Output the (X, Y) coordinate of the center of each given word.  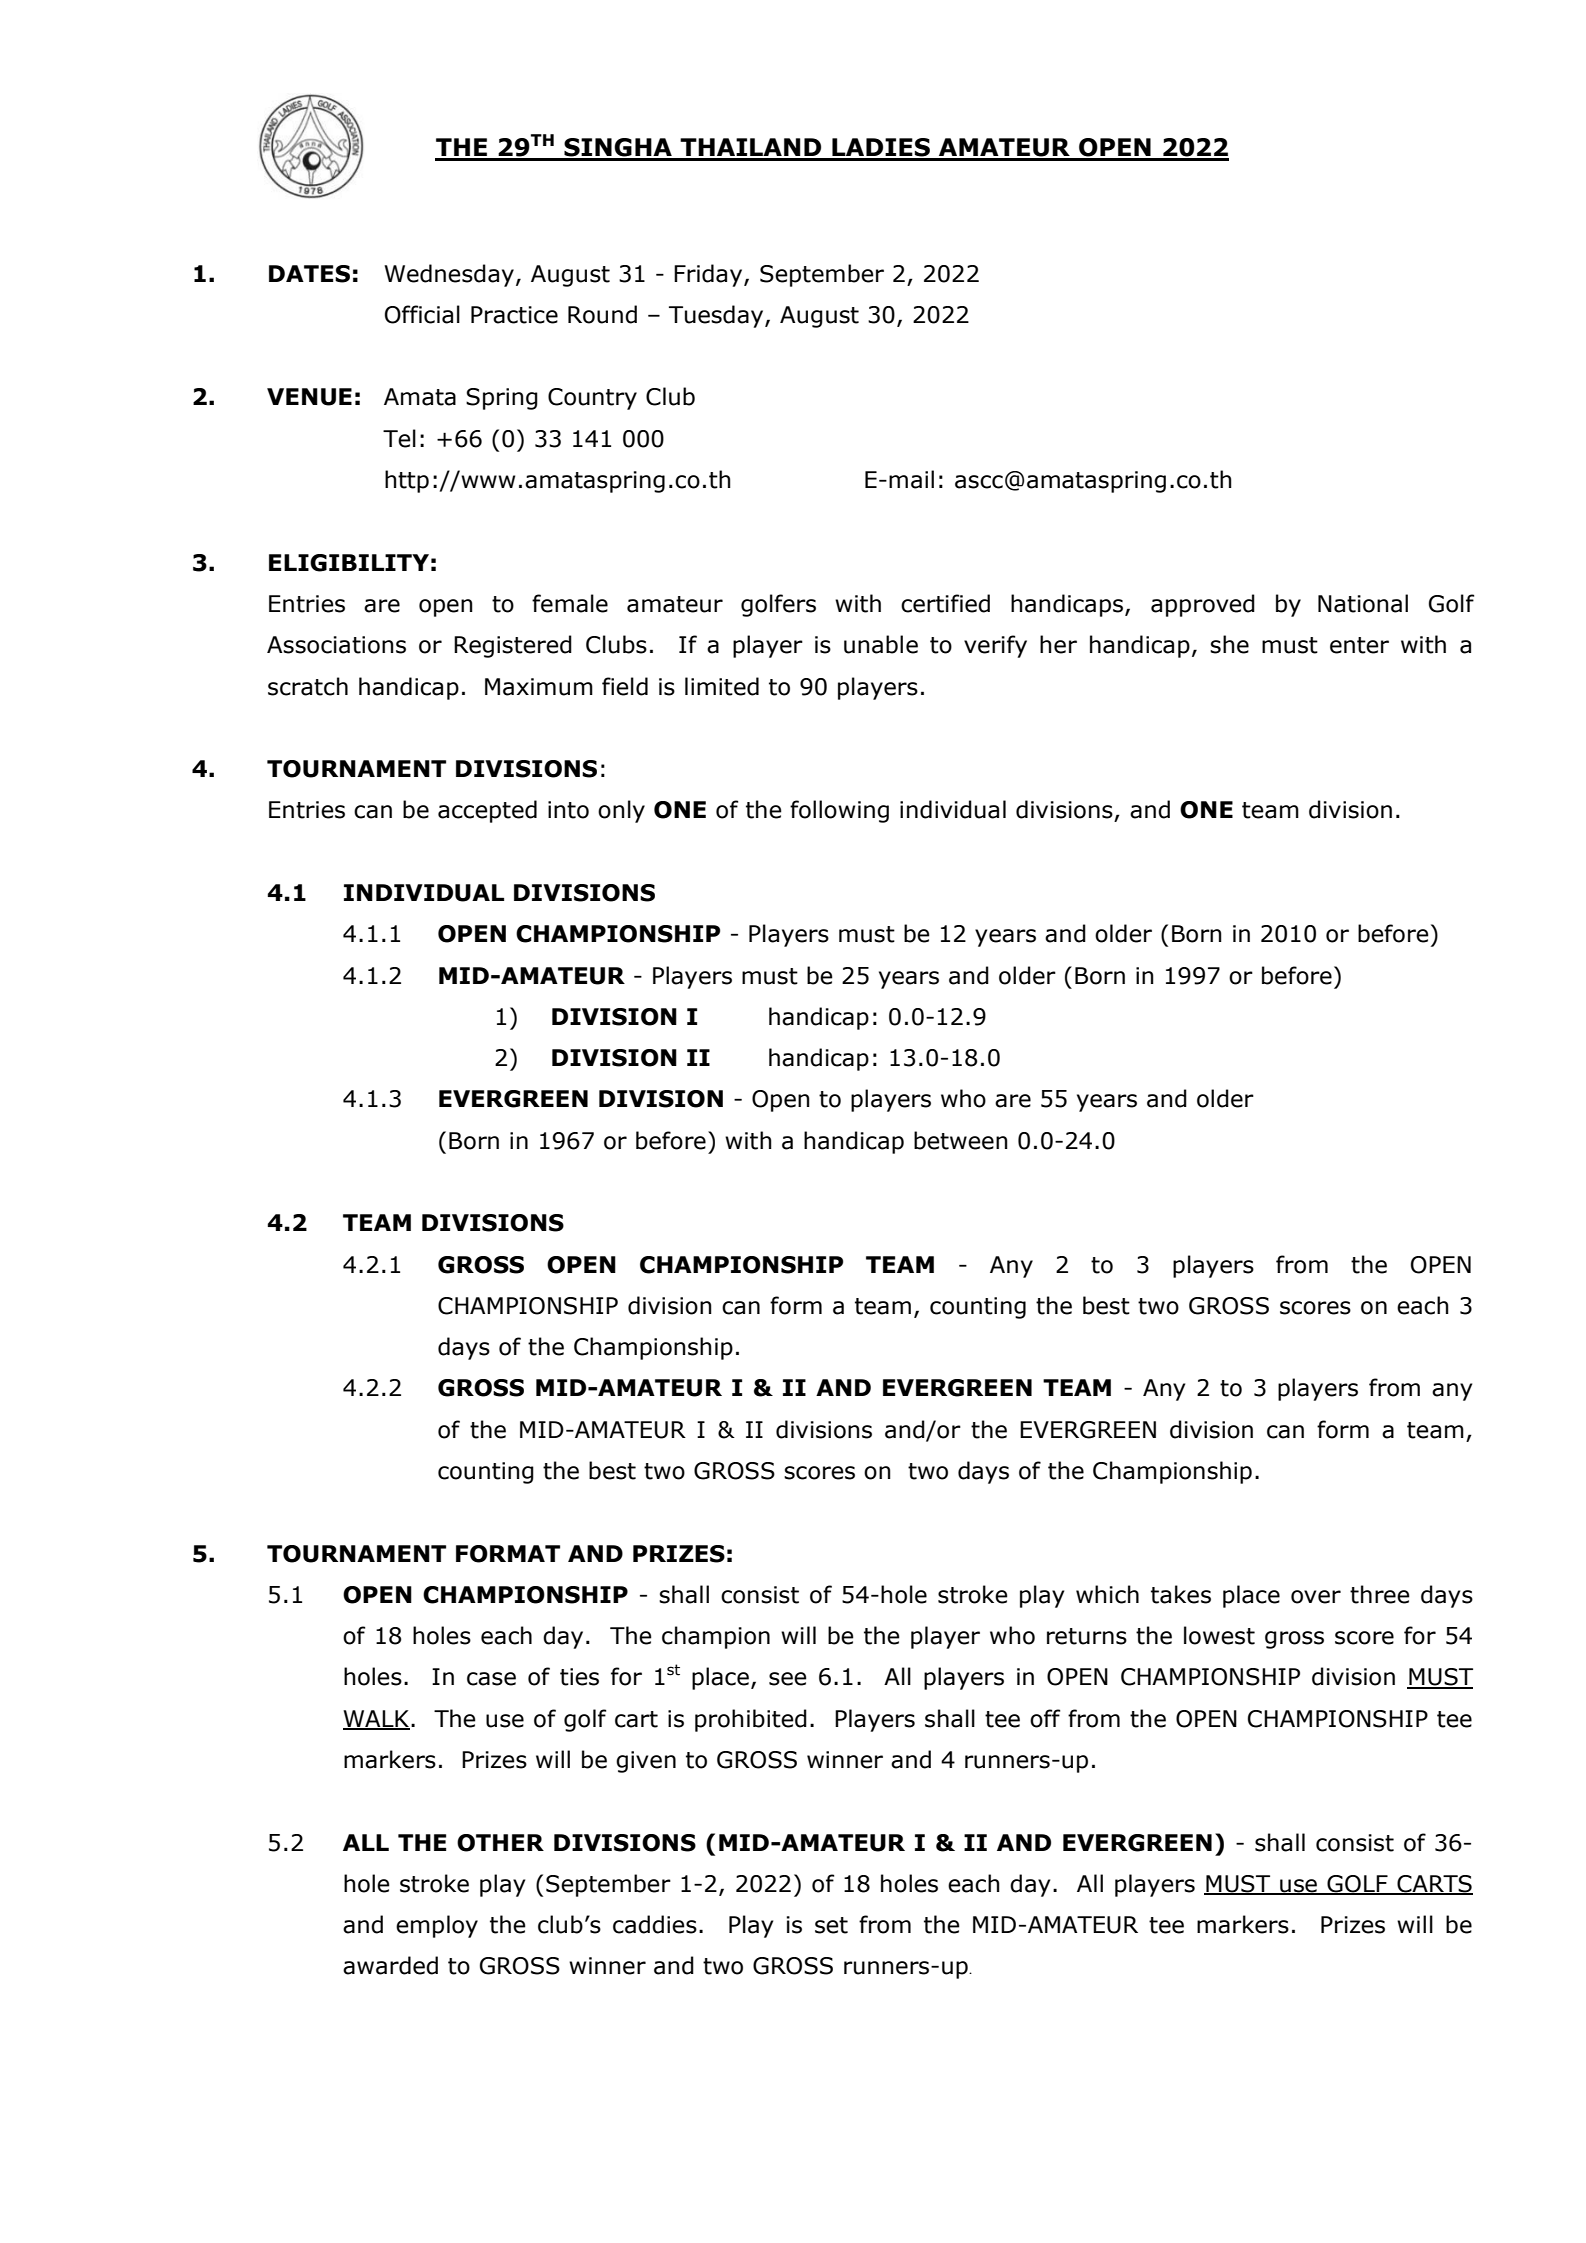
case (491, 1679)
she (1229, 644)
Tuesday (717, 316)
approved (1203, 605)
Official (422, 314)
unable (881, 644)
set (831, 1925)
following (839, 811)
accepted (487, 811)
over (1316, 1597)
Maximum (539, 687)
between (961, 1140)
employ (437, 1926)
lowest (1219, 1635)
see (788, 1679)
